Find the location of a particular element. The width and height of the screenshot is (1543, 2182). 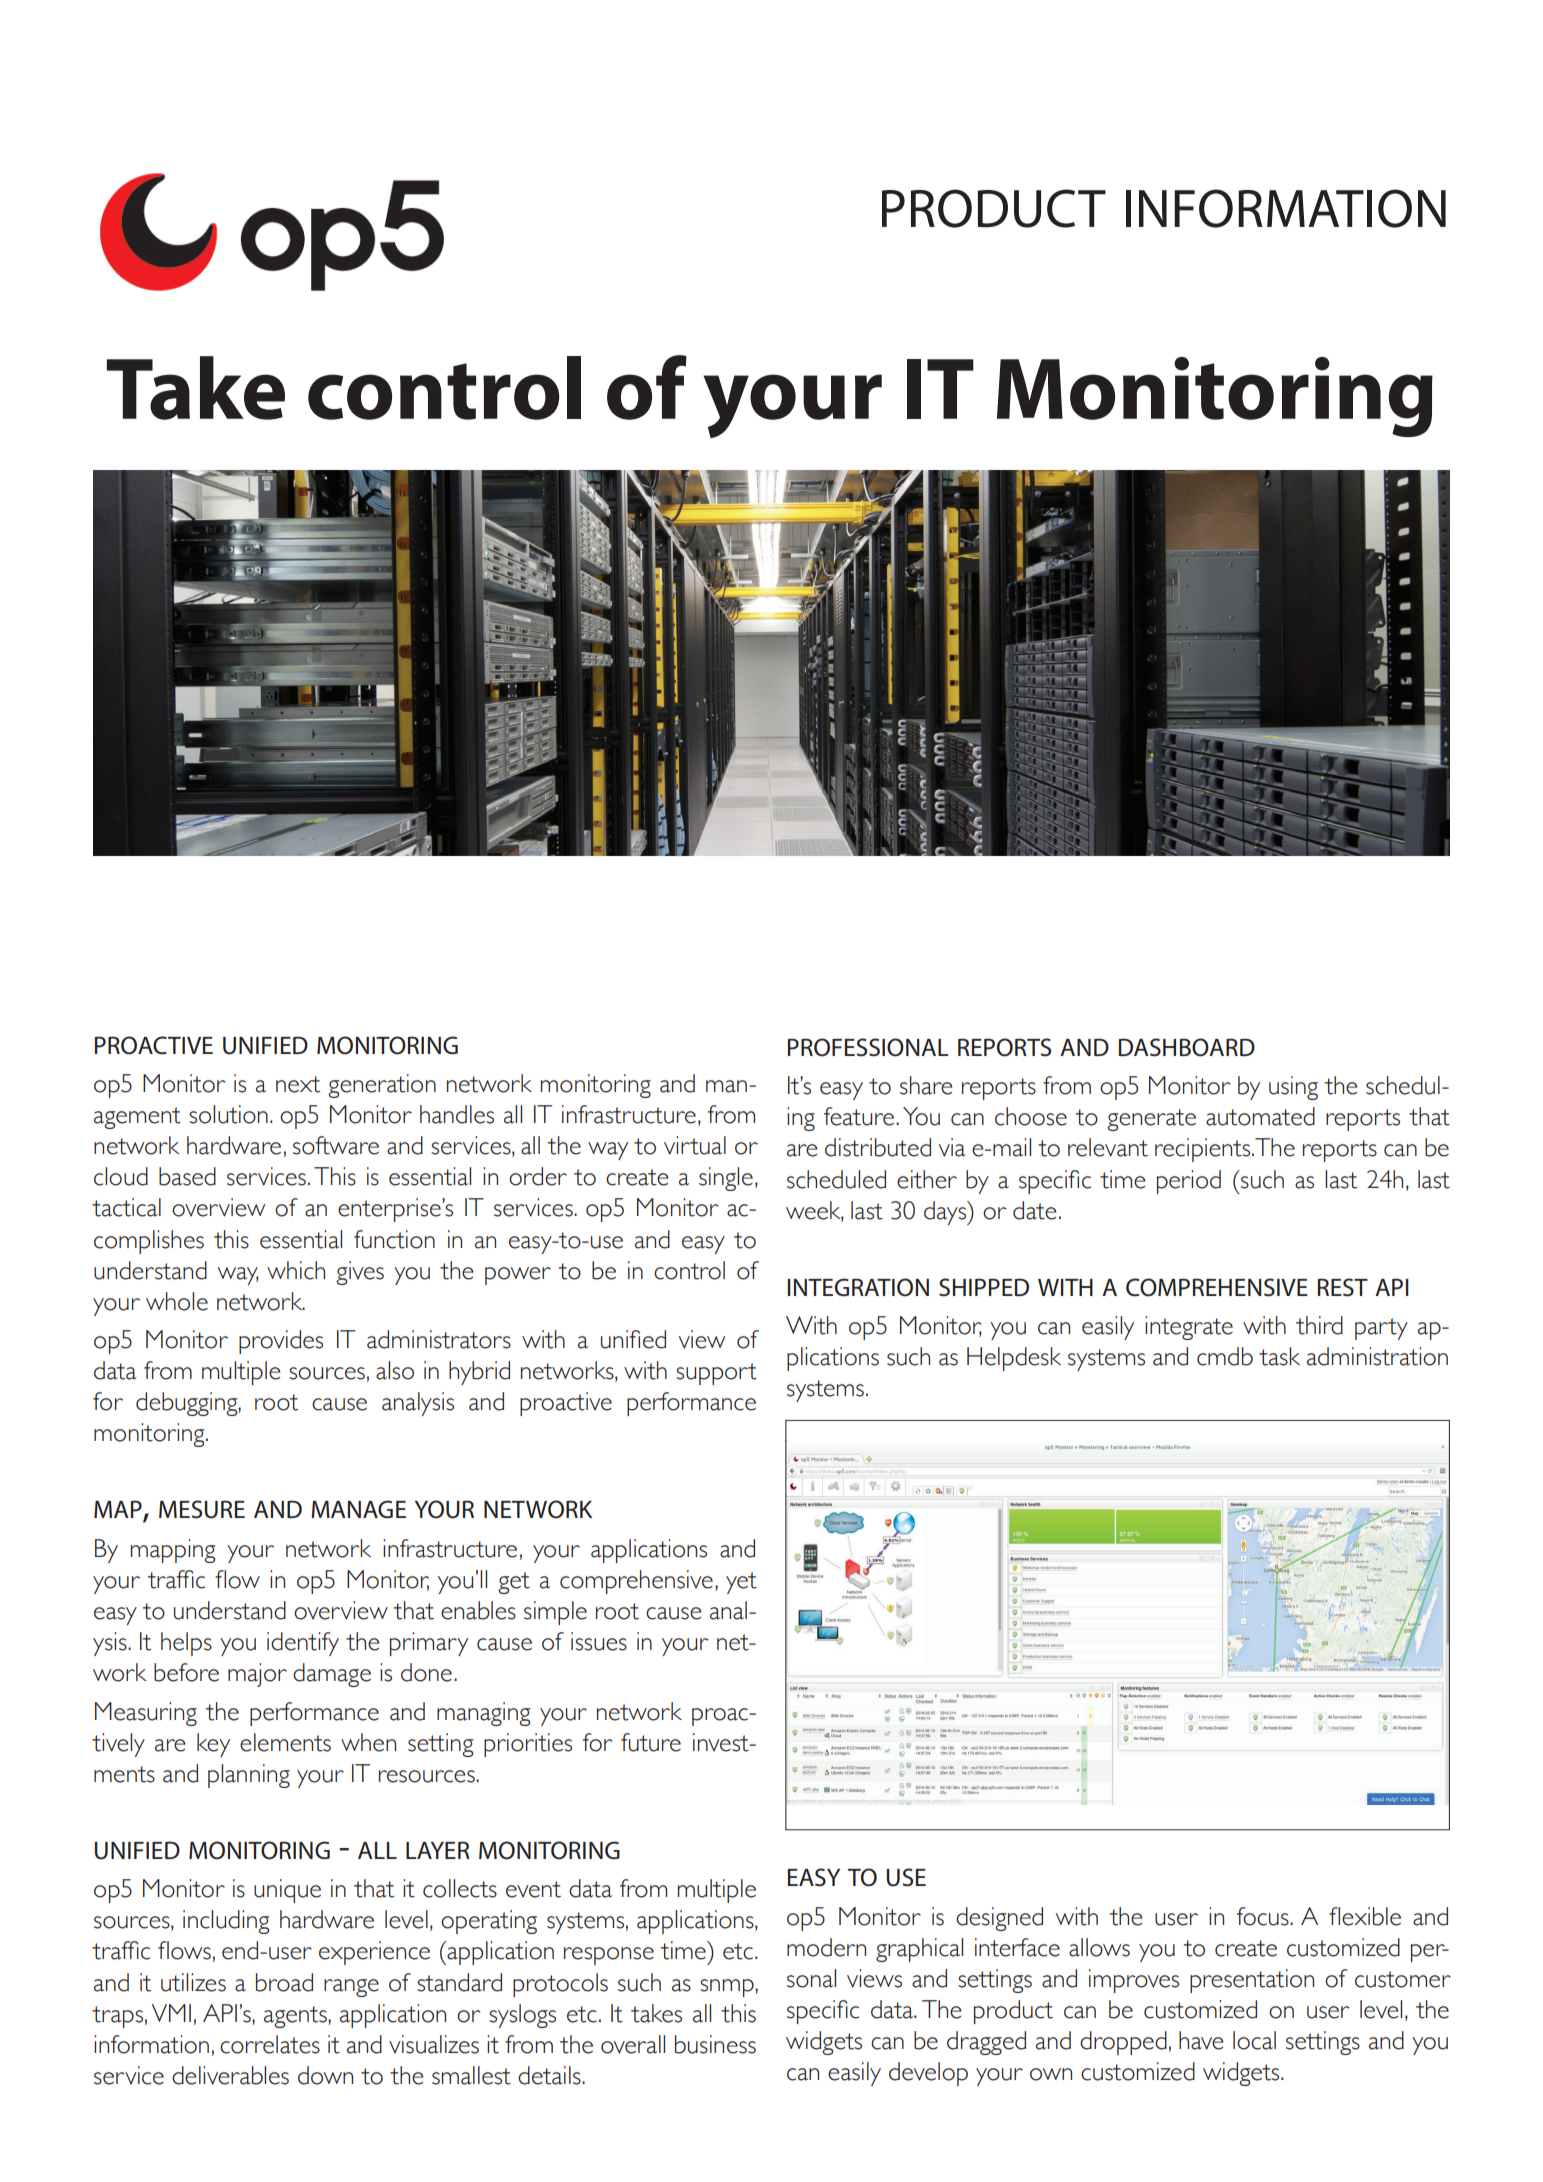

cmdb is located at coordinates (1225, 1356).
